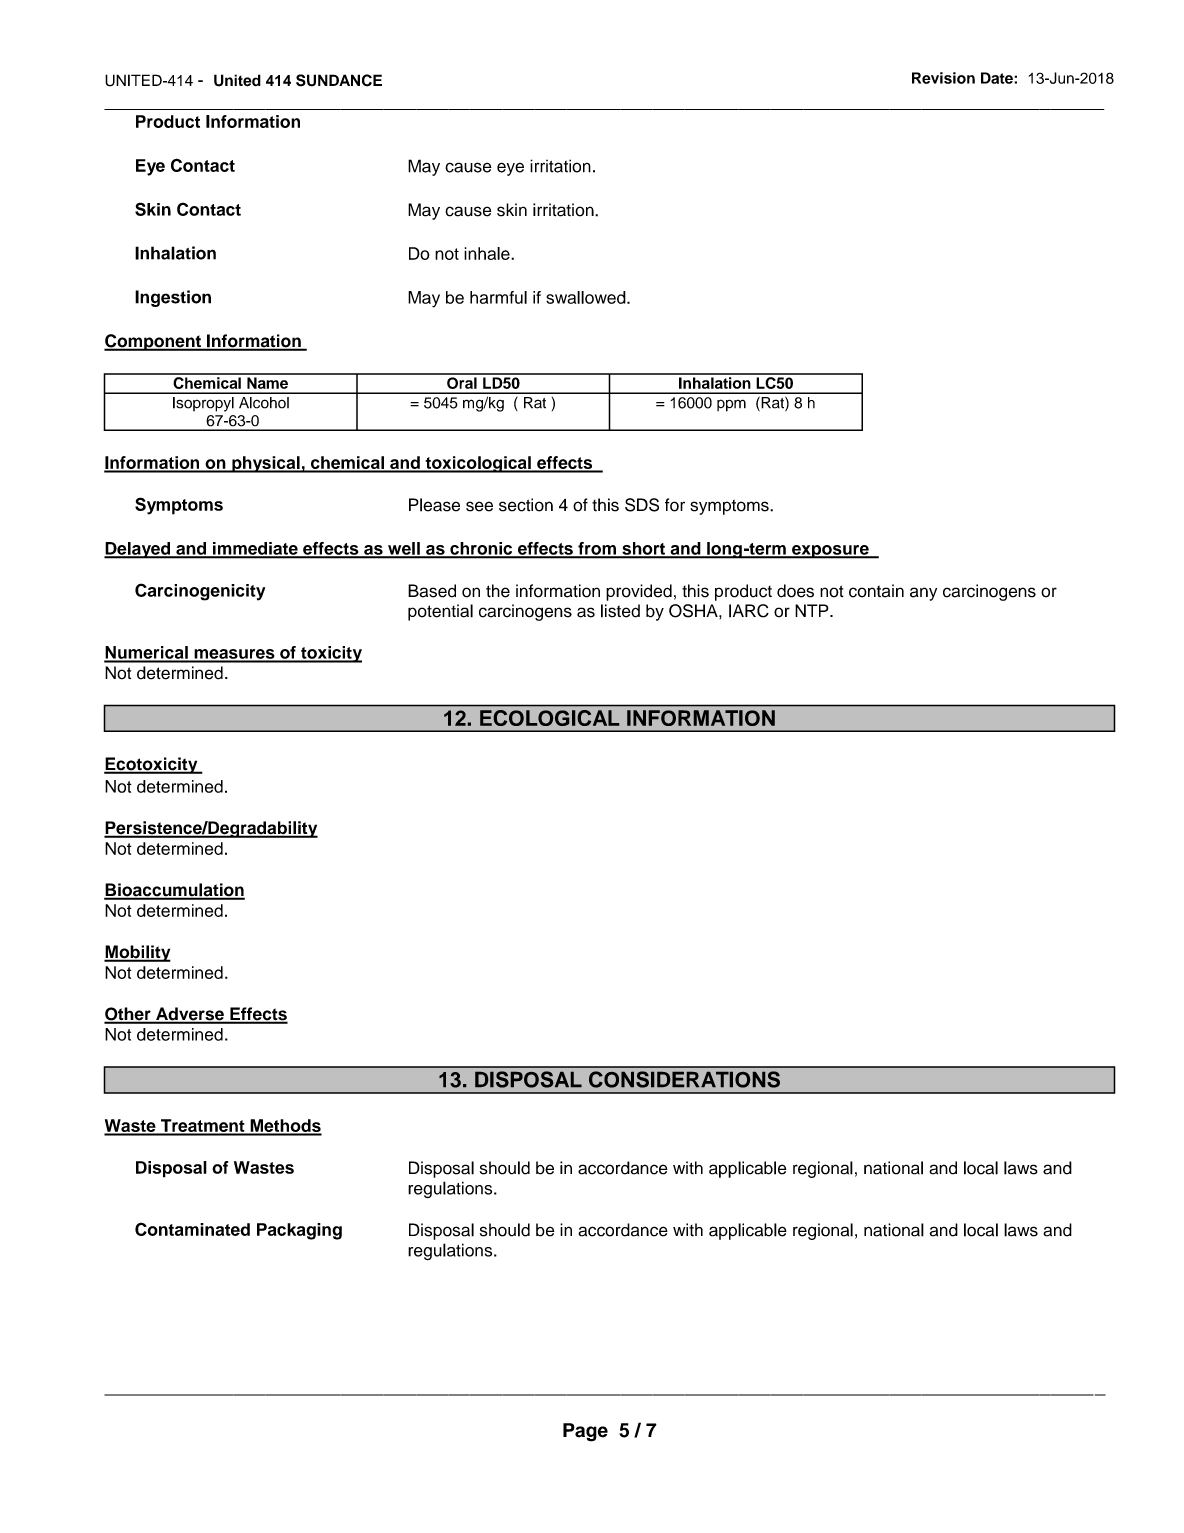  I want to click on Page, so click(585, 1432).
